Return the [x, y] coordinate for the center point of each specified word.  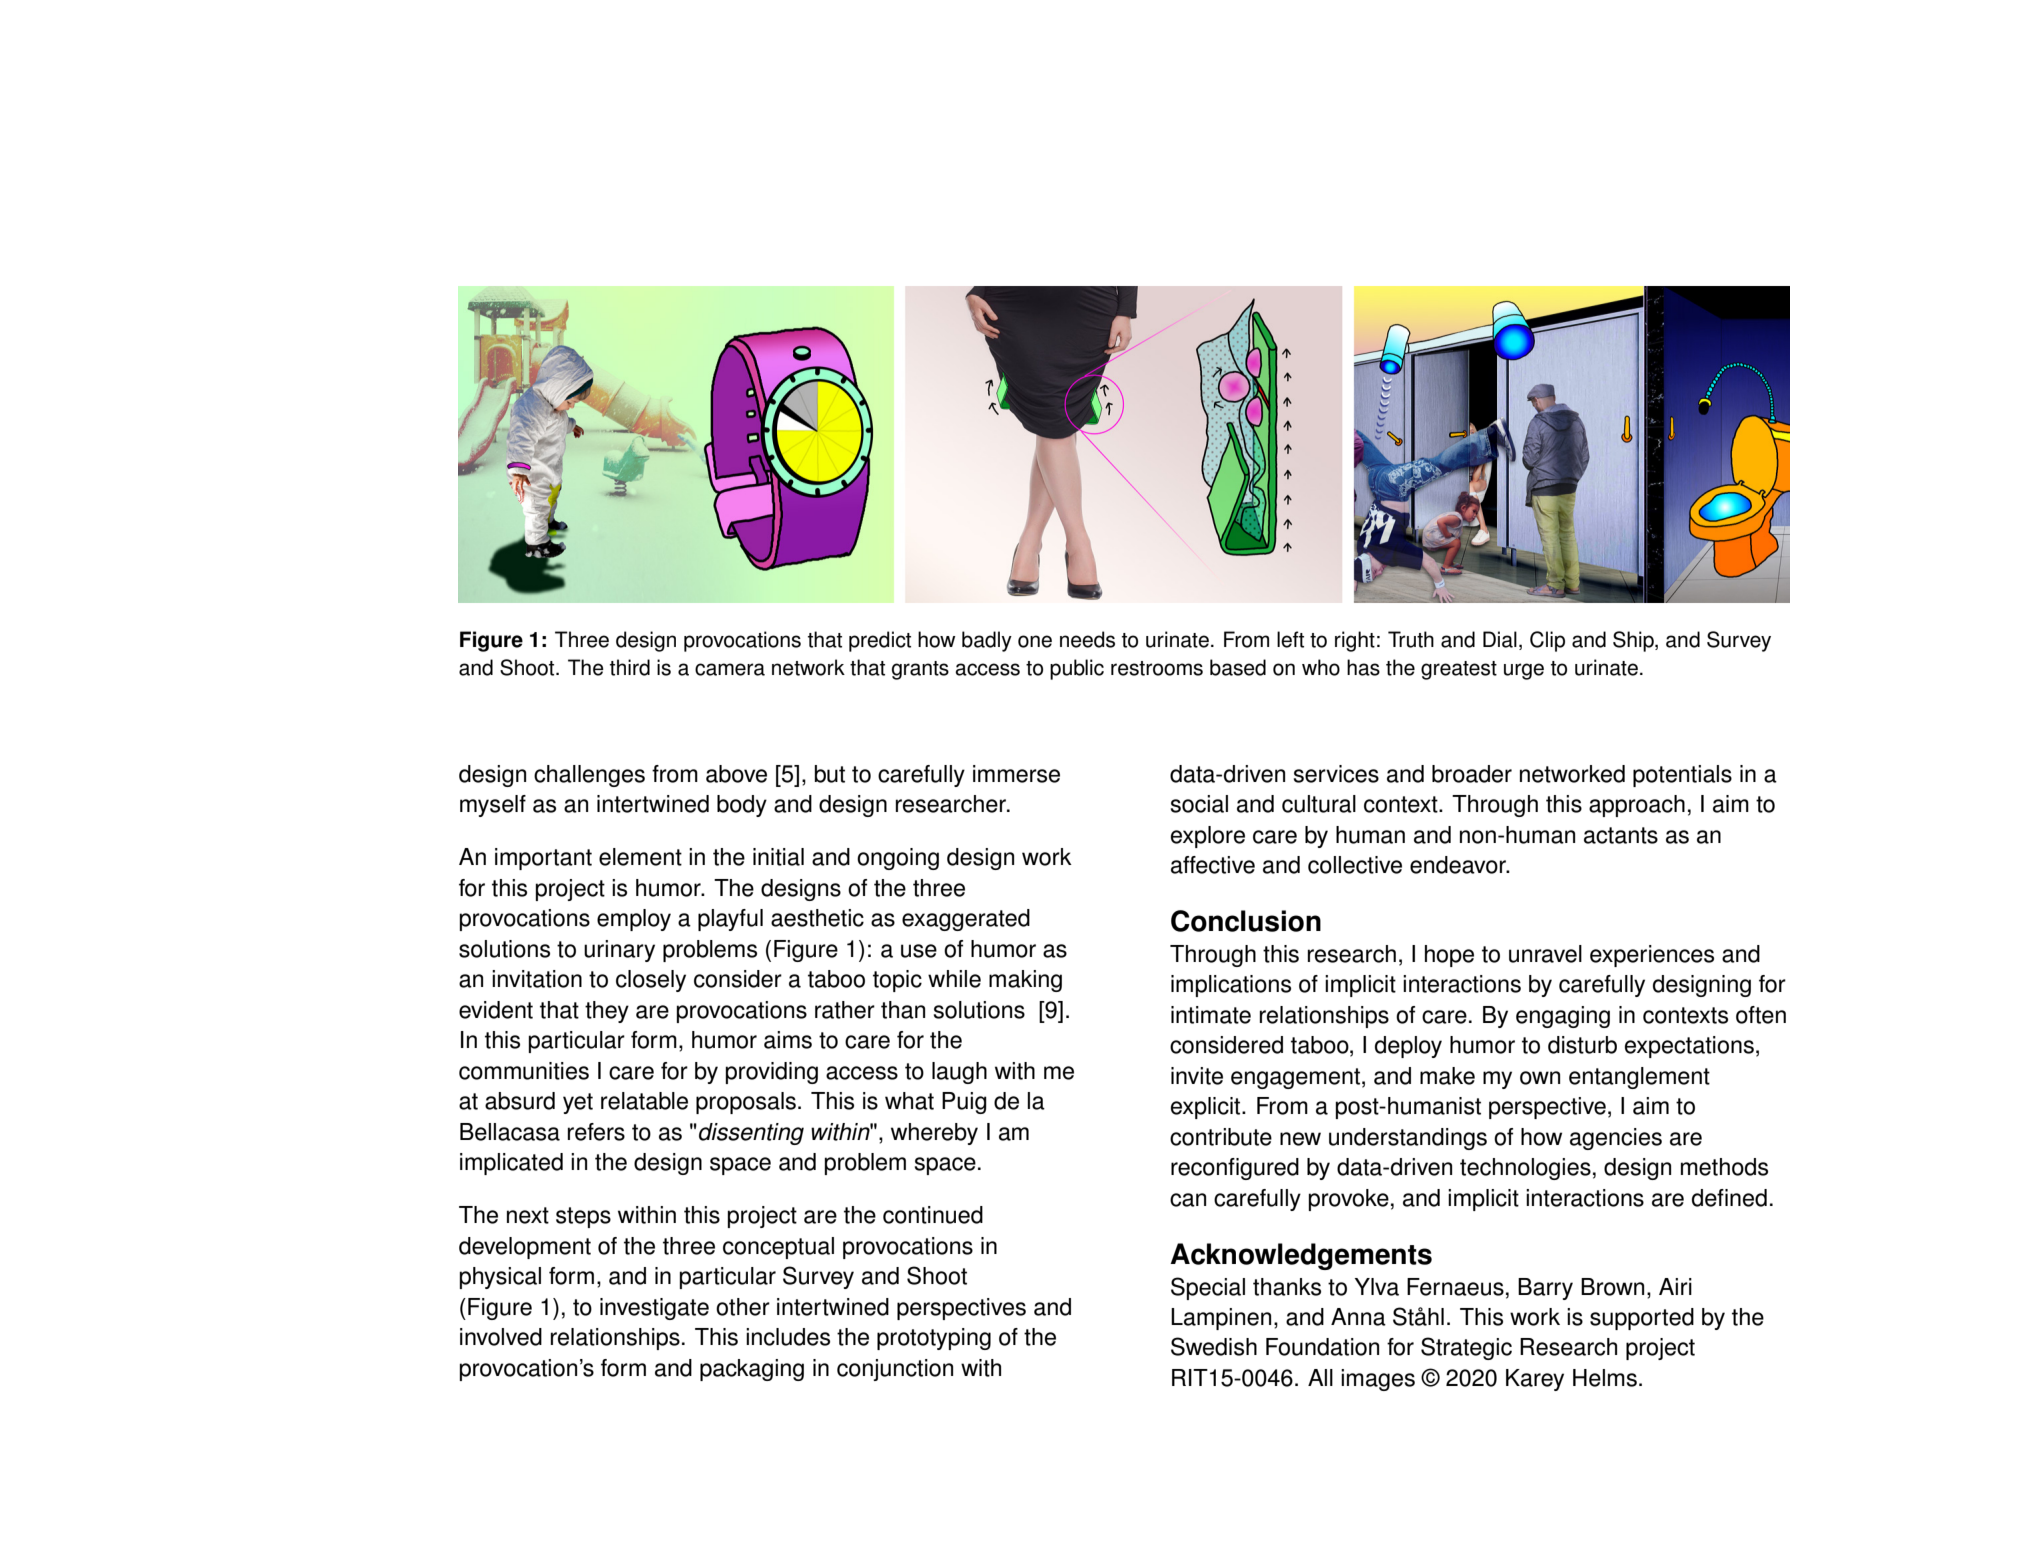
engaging [1563, 1017]
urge [1524, 671]
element [640, 857]
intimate [1211, 1015]
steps [583, 1217]
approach [1637, 806]
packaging [752, 1370]
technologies [1525, 1169]
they [607, 1012]
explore [1208, 837]
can [1188, 1200]
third [630, 667]
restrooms [1157, 668]
